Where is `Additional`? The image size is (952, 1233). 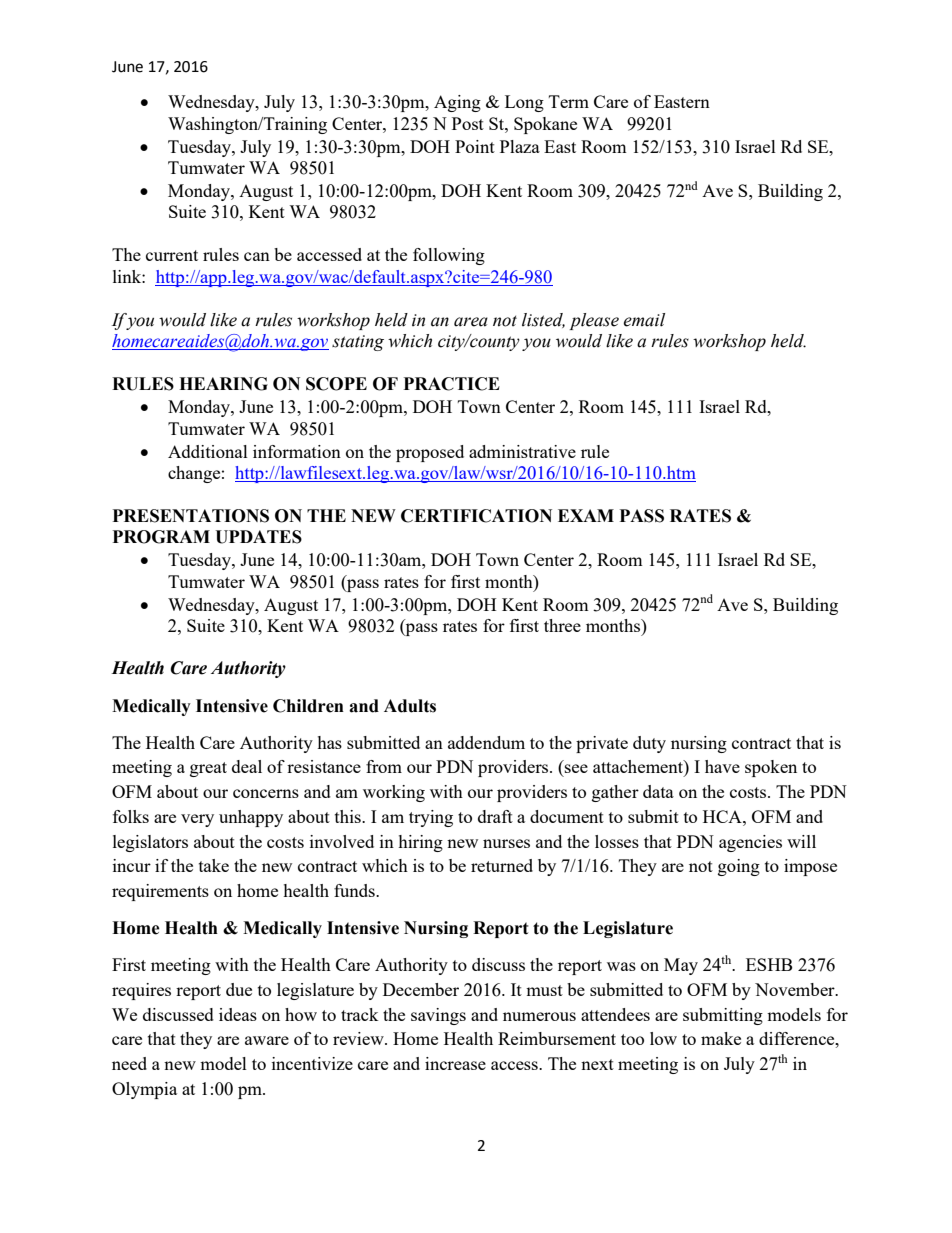
Additional is located at coordinates (208, 451).
